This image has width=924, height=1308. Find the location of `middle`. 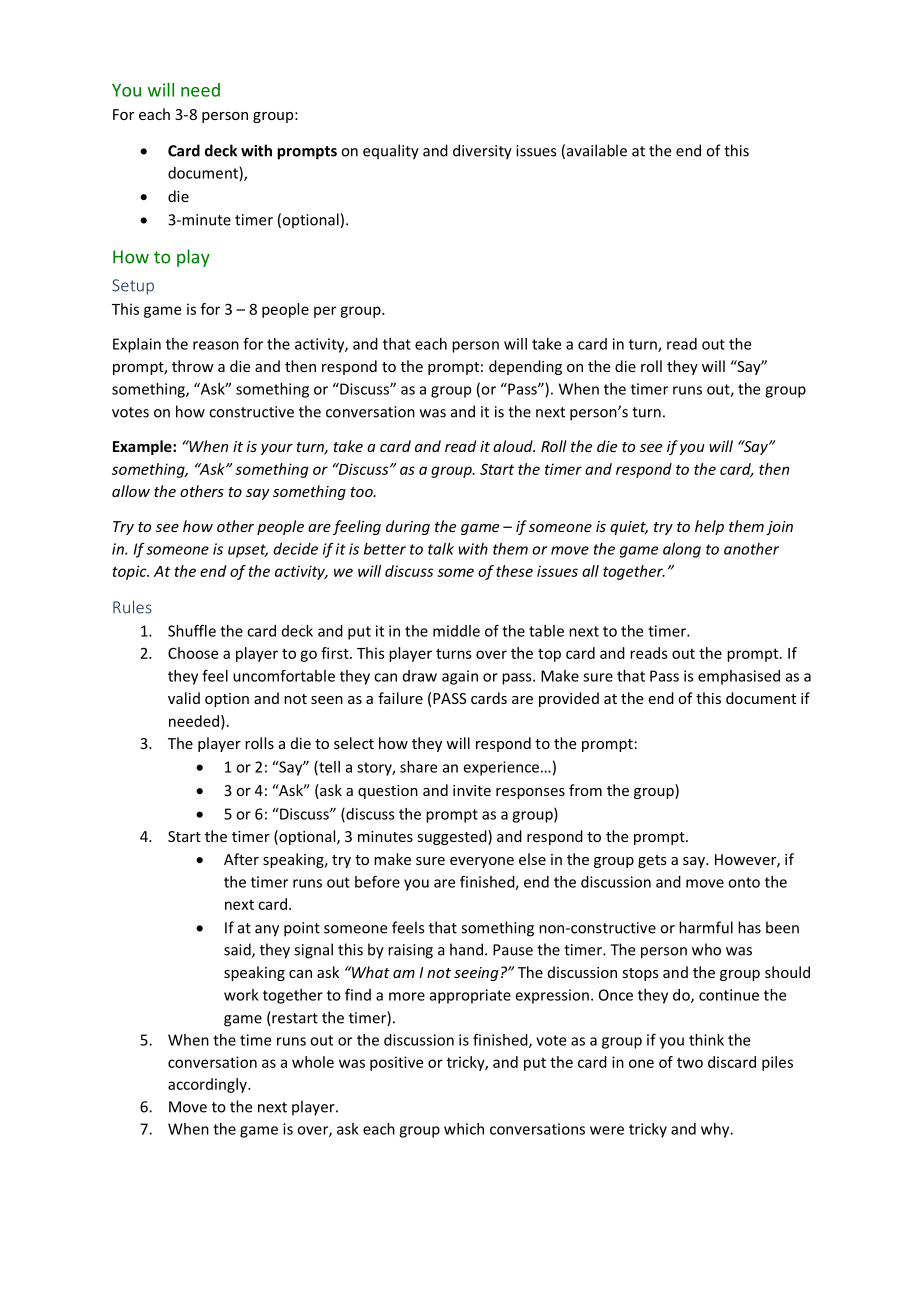

middle is located at coordinates (456, 631).
